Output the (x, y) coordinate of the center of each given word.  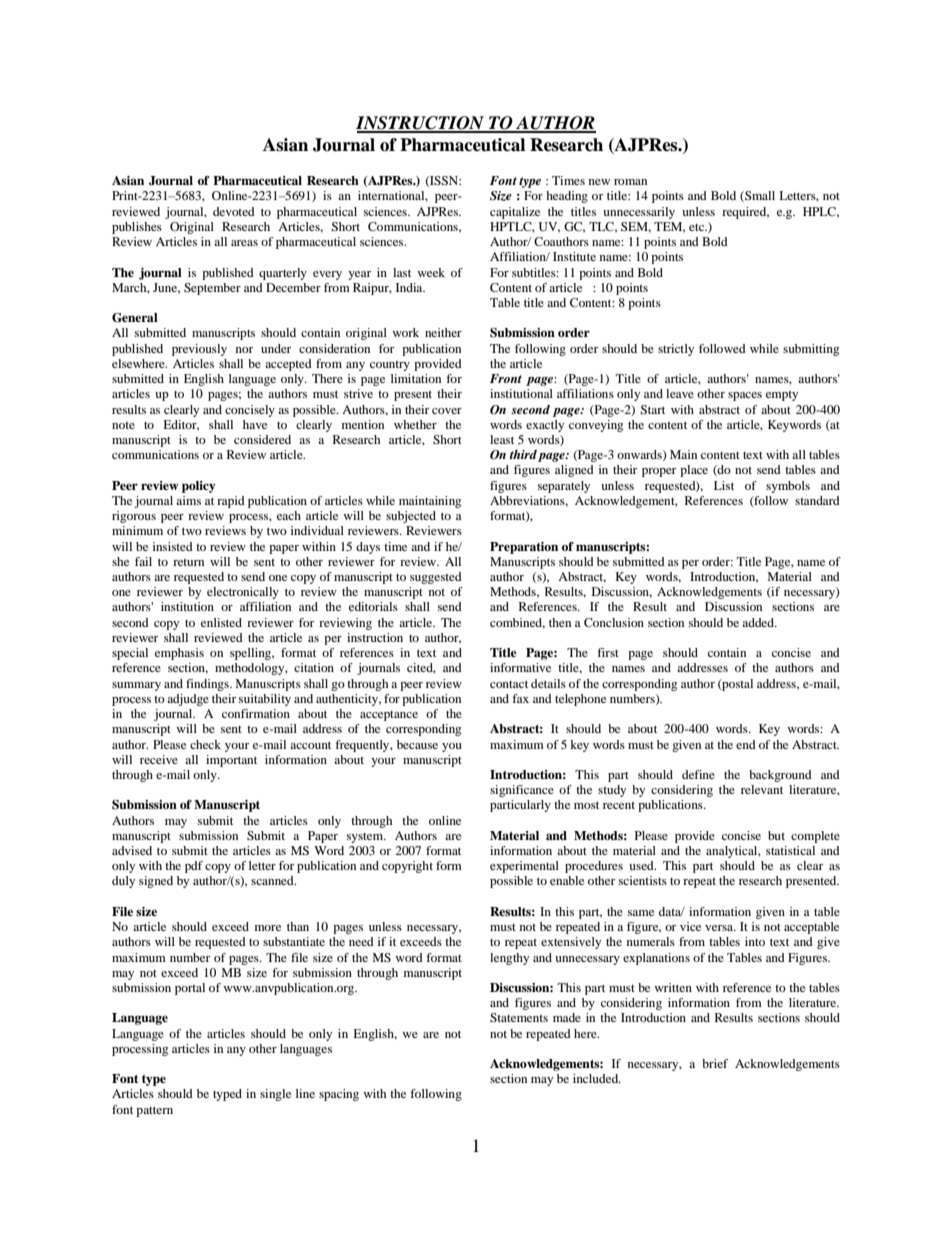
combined (517, 623)
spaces (745, 396)
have (255, 424)
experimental (524, 867)
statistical (790, 850)
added (759, 622)
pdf (194, 867)
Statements (519, 1017)
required (745, 213)
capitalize (515, 213)
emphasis (179, 654)
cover (447, 411)
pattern (154, 1111)
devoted (234, 211)
